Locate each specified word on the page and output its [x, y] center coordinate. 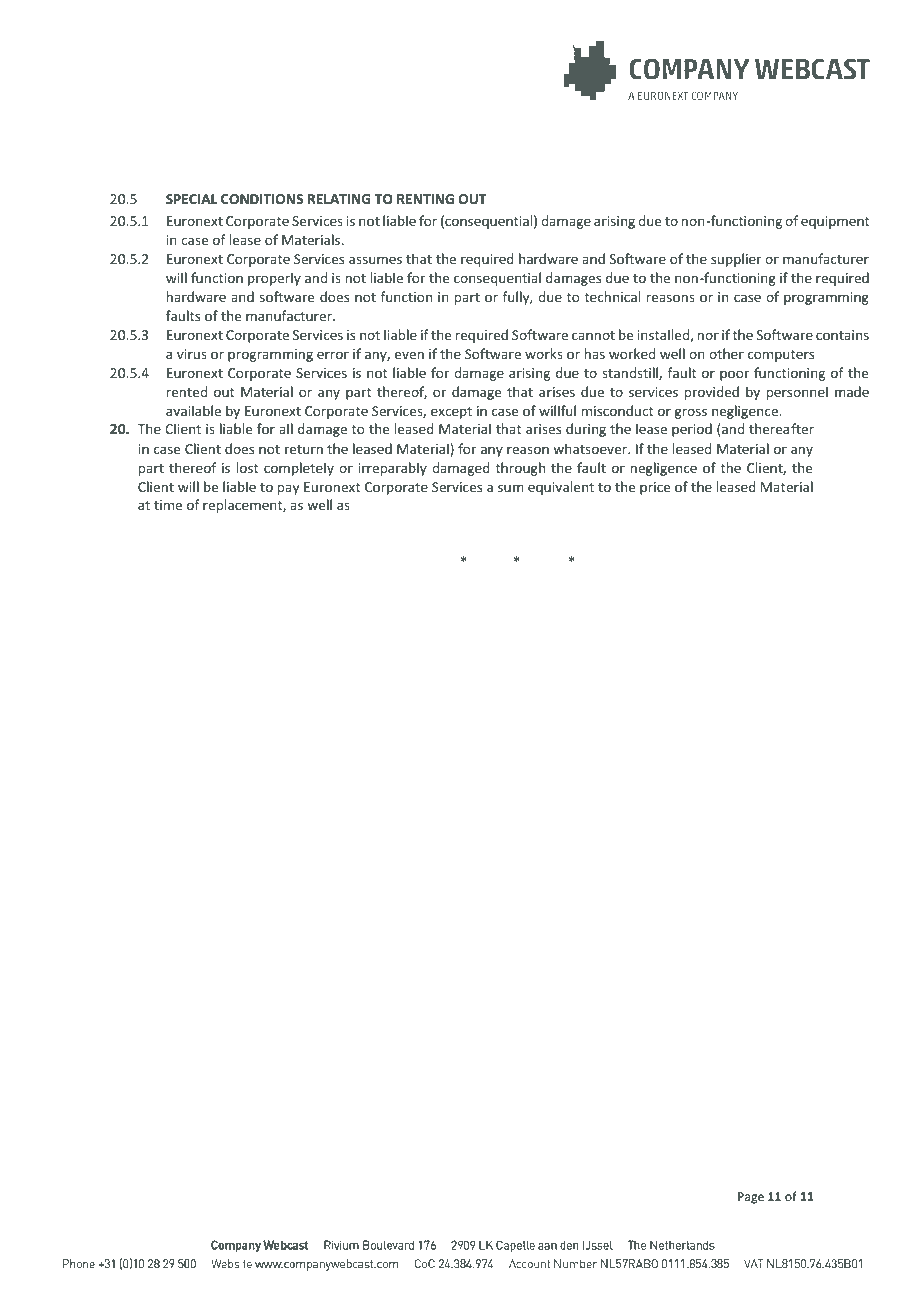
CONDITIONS [262, 199]
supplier [736, 260]
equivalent [561, 488]
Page [751, 1198]
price [655, 488]
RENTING [425, 199]
